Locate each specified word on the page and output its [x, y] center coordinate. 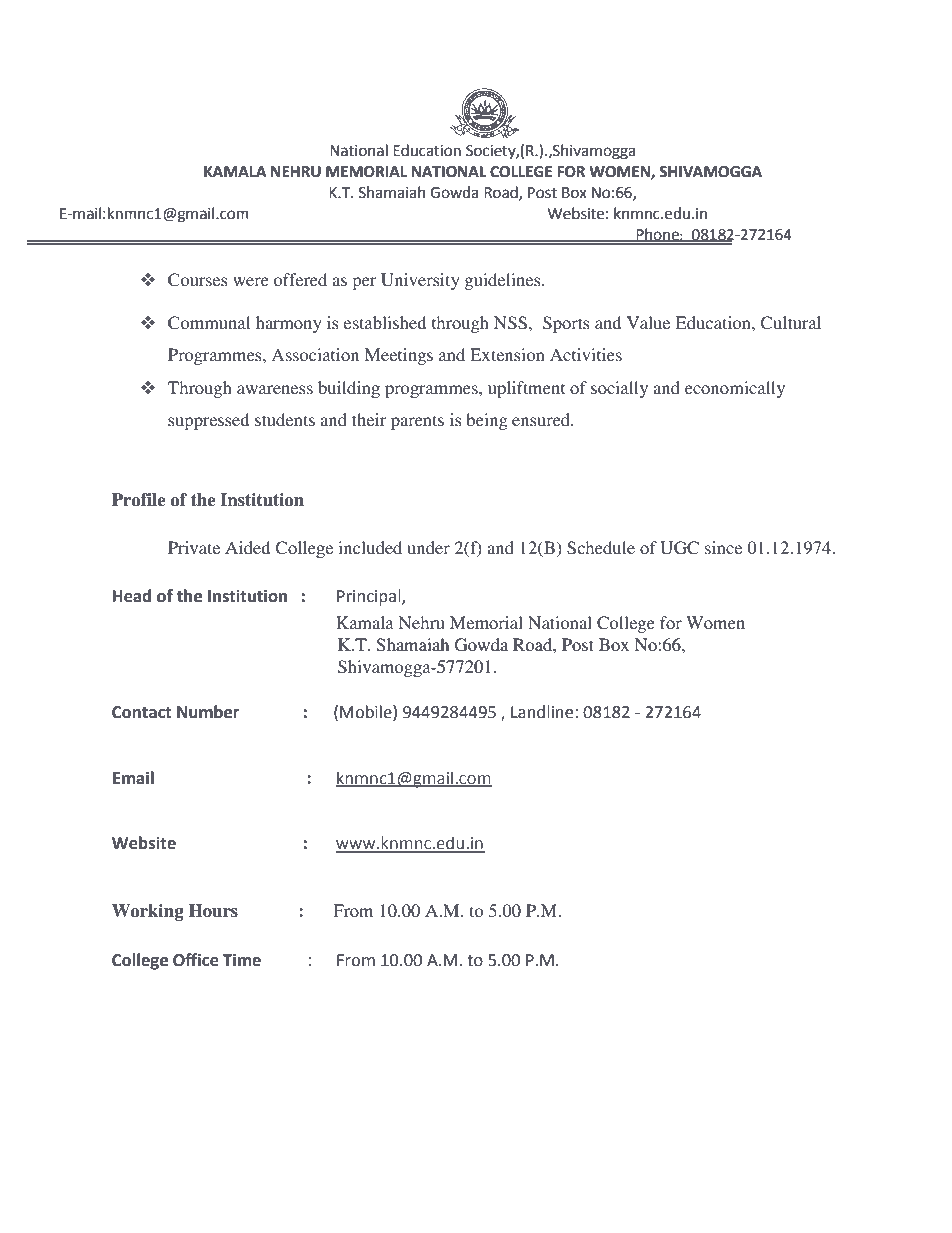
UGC [679, 548]
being [487, 421]
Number [208, 712]
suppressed [208, 421]
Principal [370, 597]
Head [132, 596]
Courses [198, 280]
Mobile [367, 712]
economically [735, 389]
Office [196, 960]
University [420, 281]
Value [648, 322]
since [723, 547]
